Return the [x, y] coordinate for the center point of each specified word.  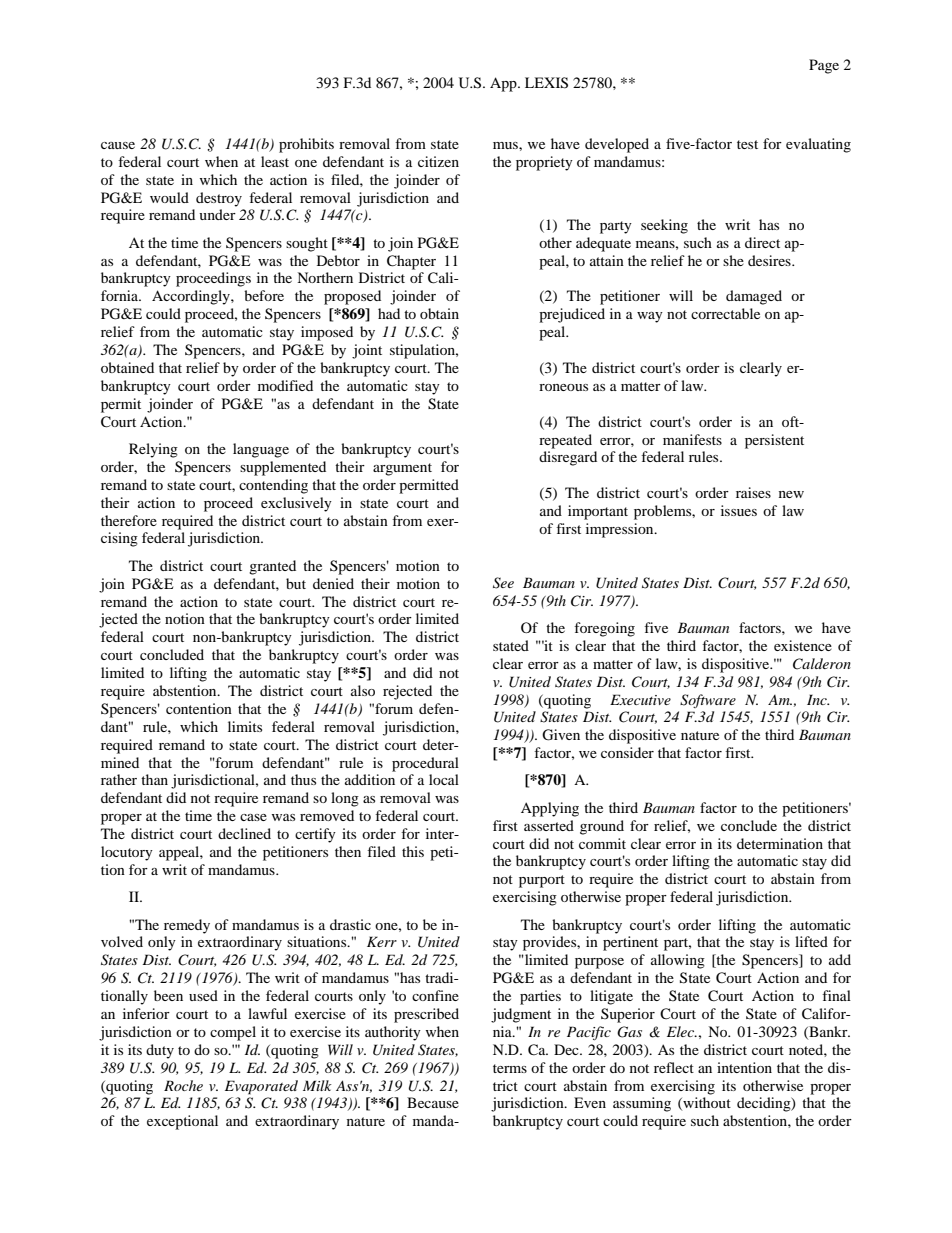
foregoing [604, 629]
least [275, 161]
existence [803, 645]
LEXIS [546, 83]
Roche [183, 1085]
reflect [674, 1067]
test [747, 144]
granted [272, 567]
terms [510, 1068]
